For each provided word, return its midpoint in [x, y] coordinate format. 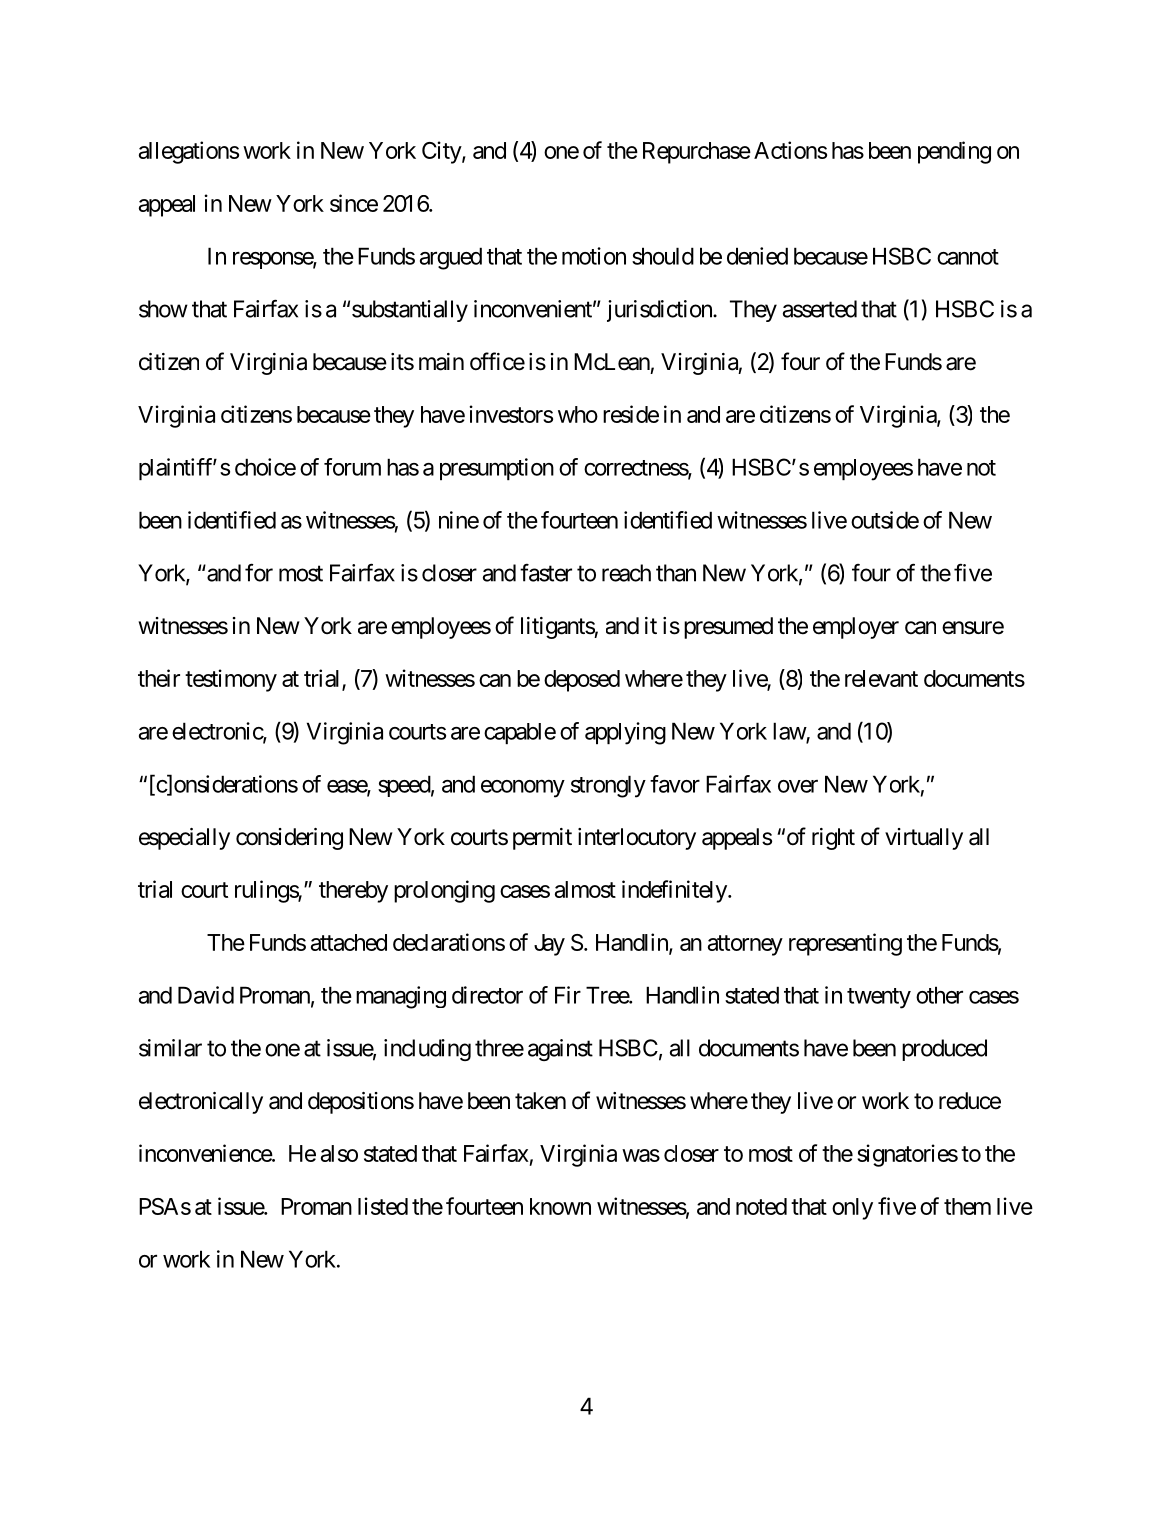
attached [349, 942]
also [339, 1153]
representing [845, 944]
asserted [820, 309]
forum [352, 467]
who [578, 414]
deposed [582, 681]
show [163, 309]
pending [954, 152]
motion [594, 256]
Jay [549, 945]
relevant [881, 678]
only [852, 1209]
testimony [231, 680]
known [560, 1206]
